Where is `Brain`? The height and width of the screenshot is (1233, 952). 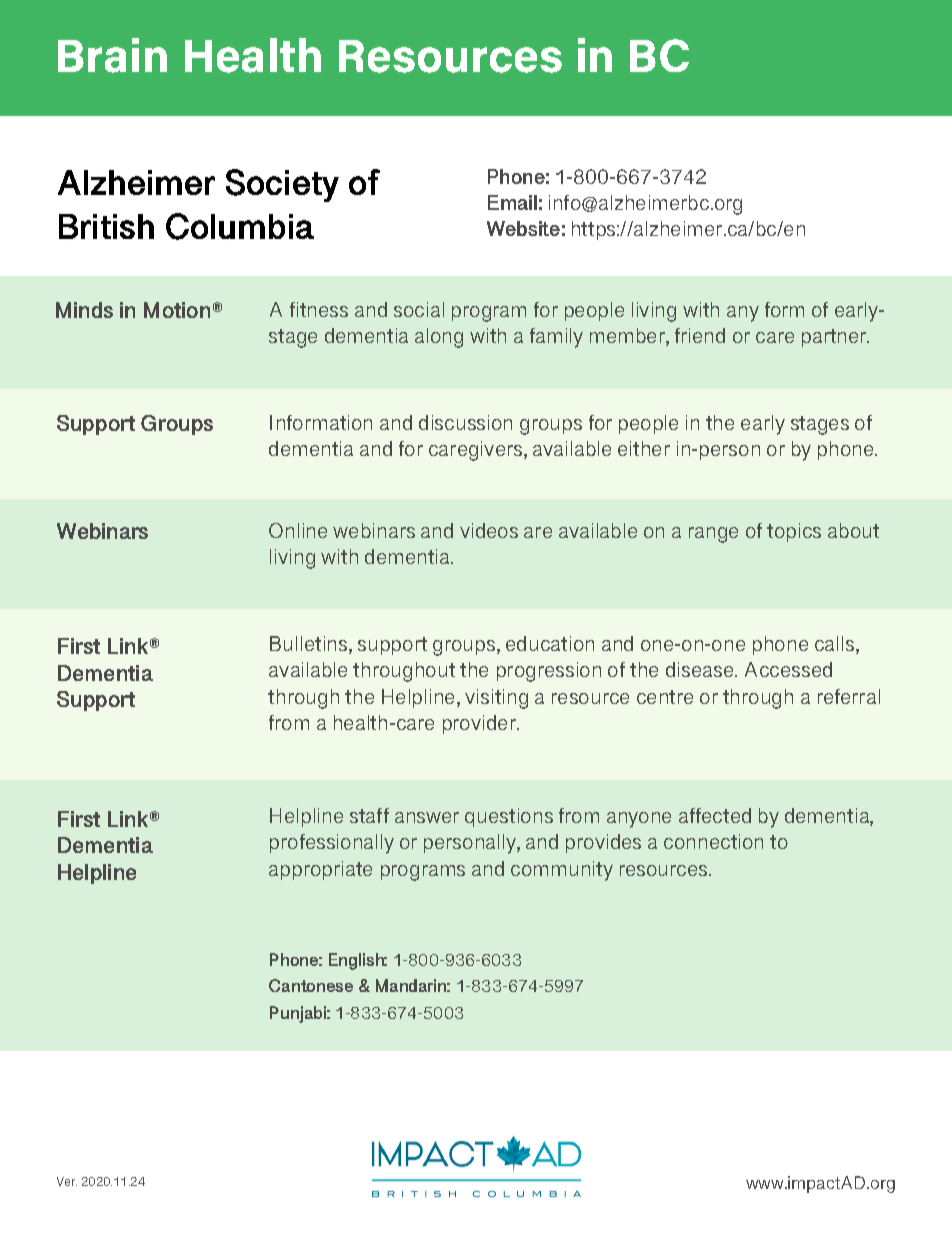 Brain is located at coordinates (112, 55).
